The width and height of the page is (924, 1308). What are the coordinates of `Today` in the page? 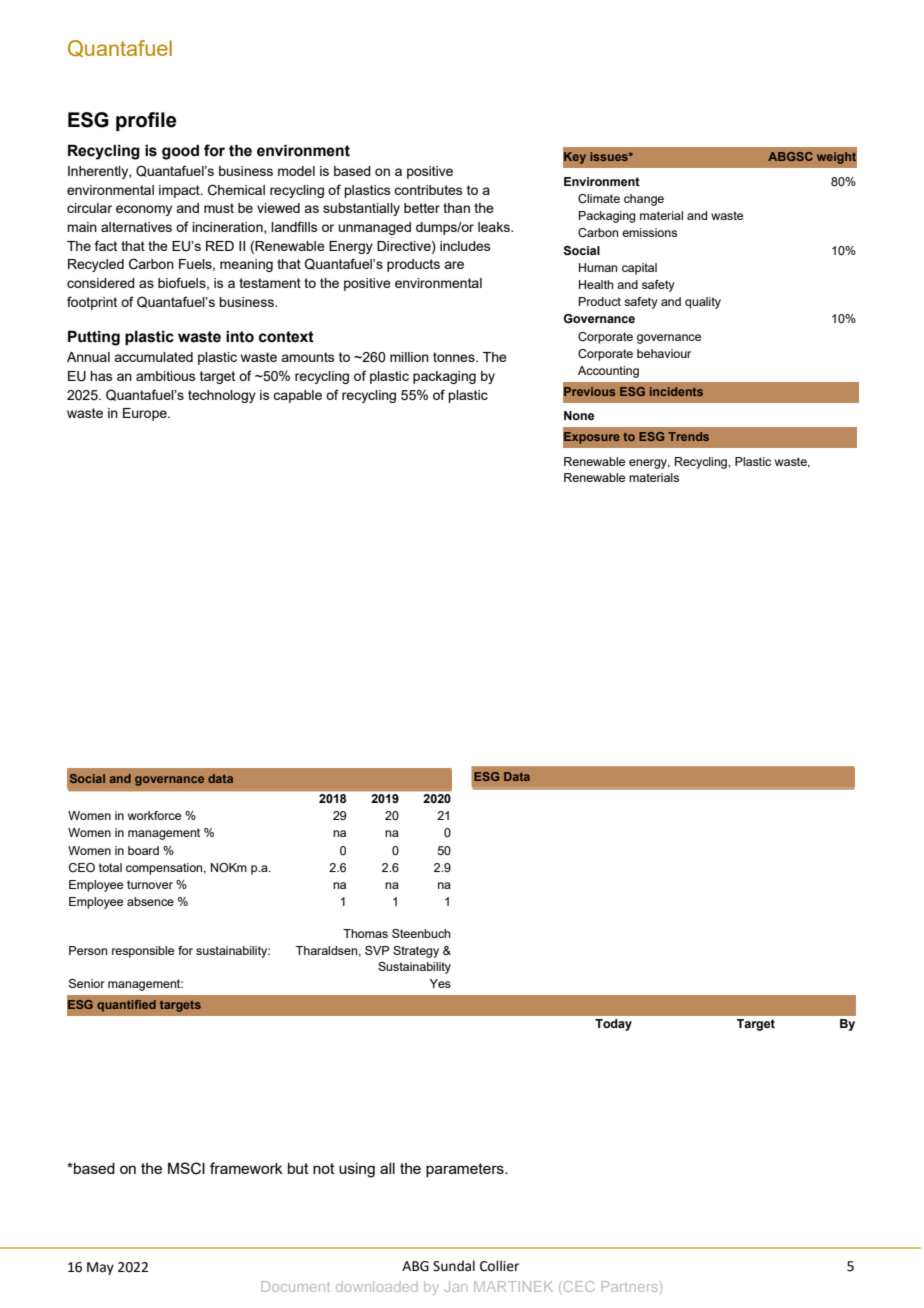 It's located at (613, 1025).
